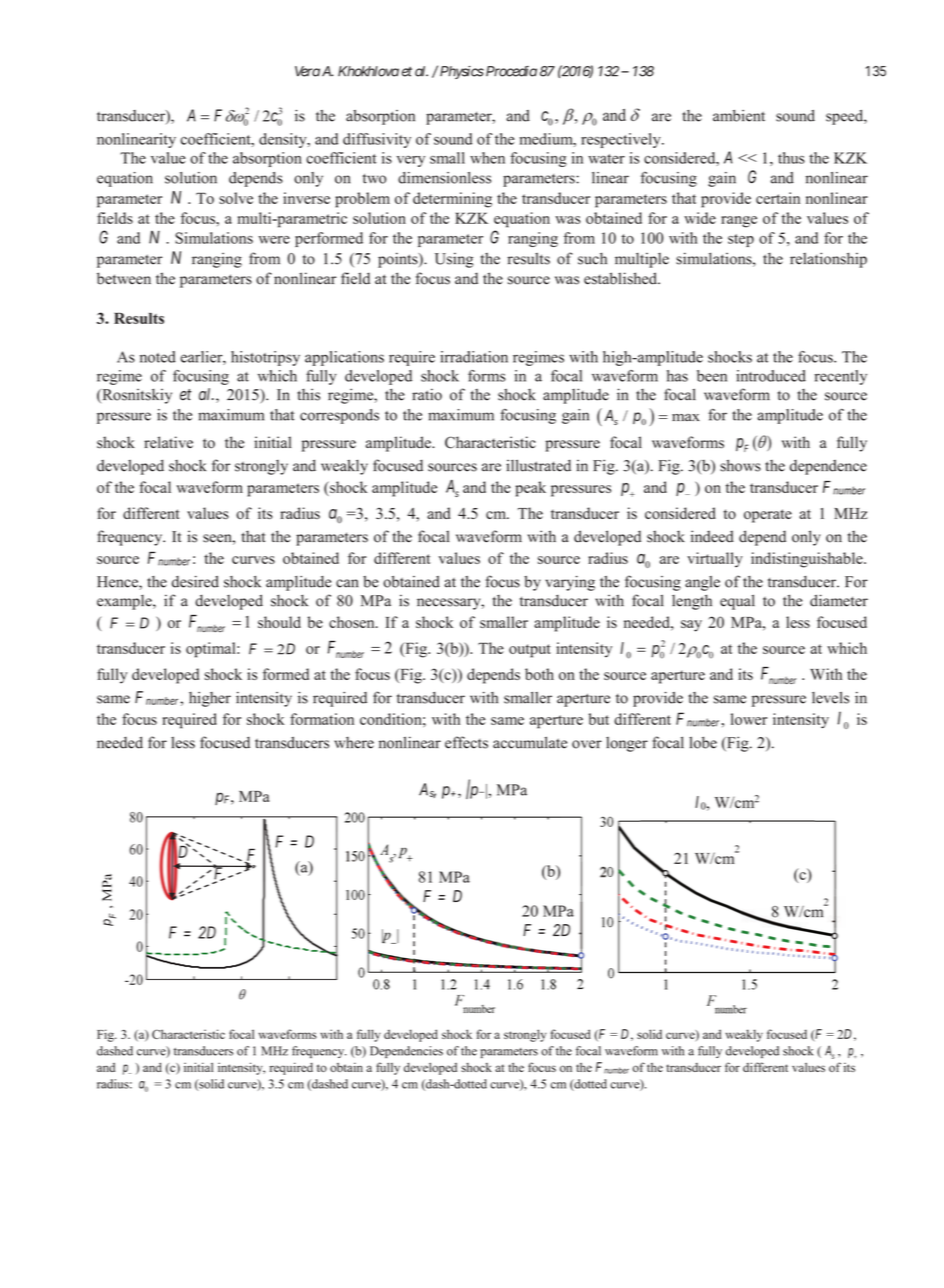 This image has width=944, height=1288. I want to click on introduced, so click(771, 376).
